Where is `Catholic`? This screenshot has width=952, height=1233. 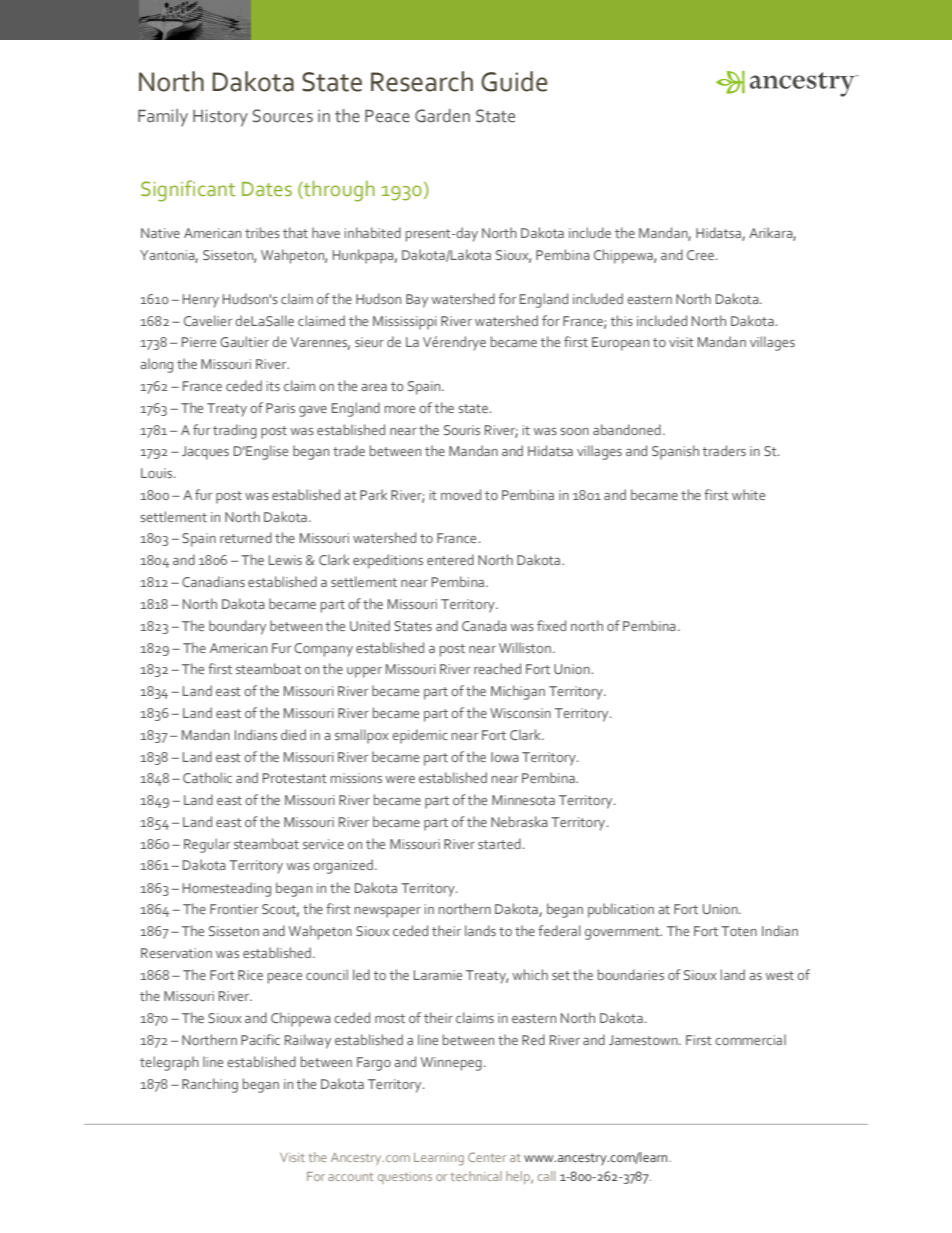
Catholic is located at coordinates (207, 777).
